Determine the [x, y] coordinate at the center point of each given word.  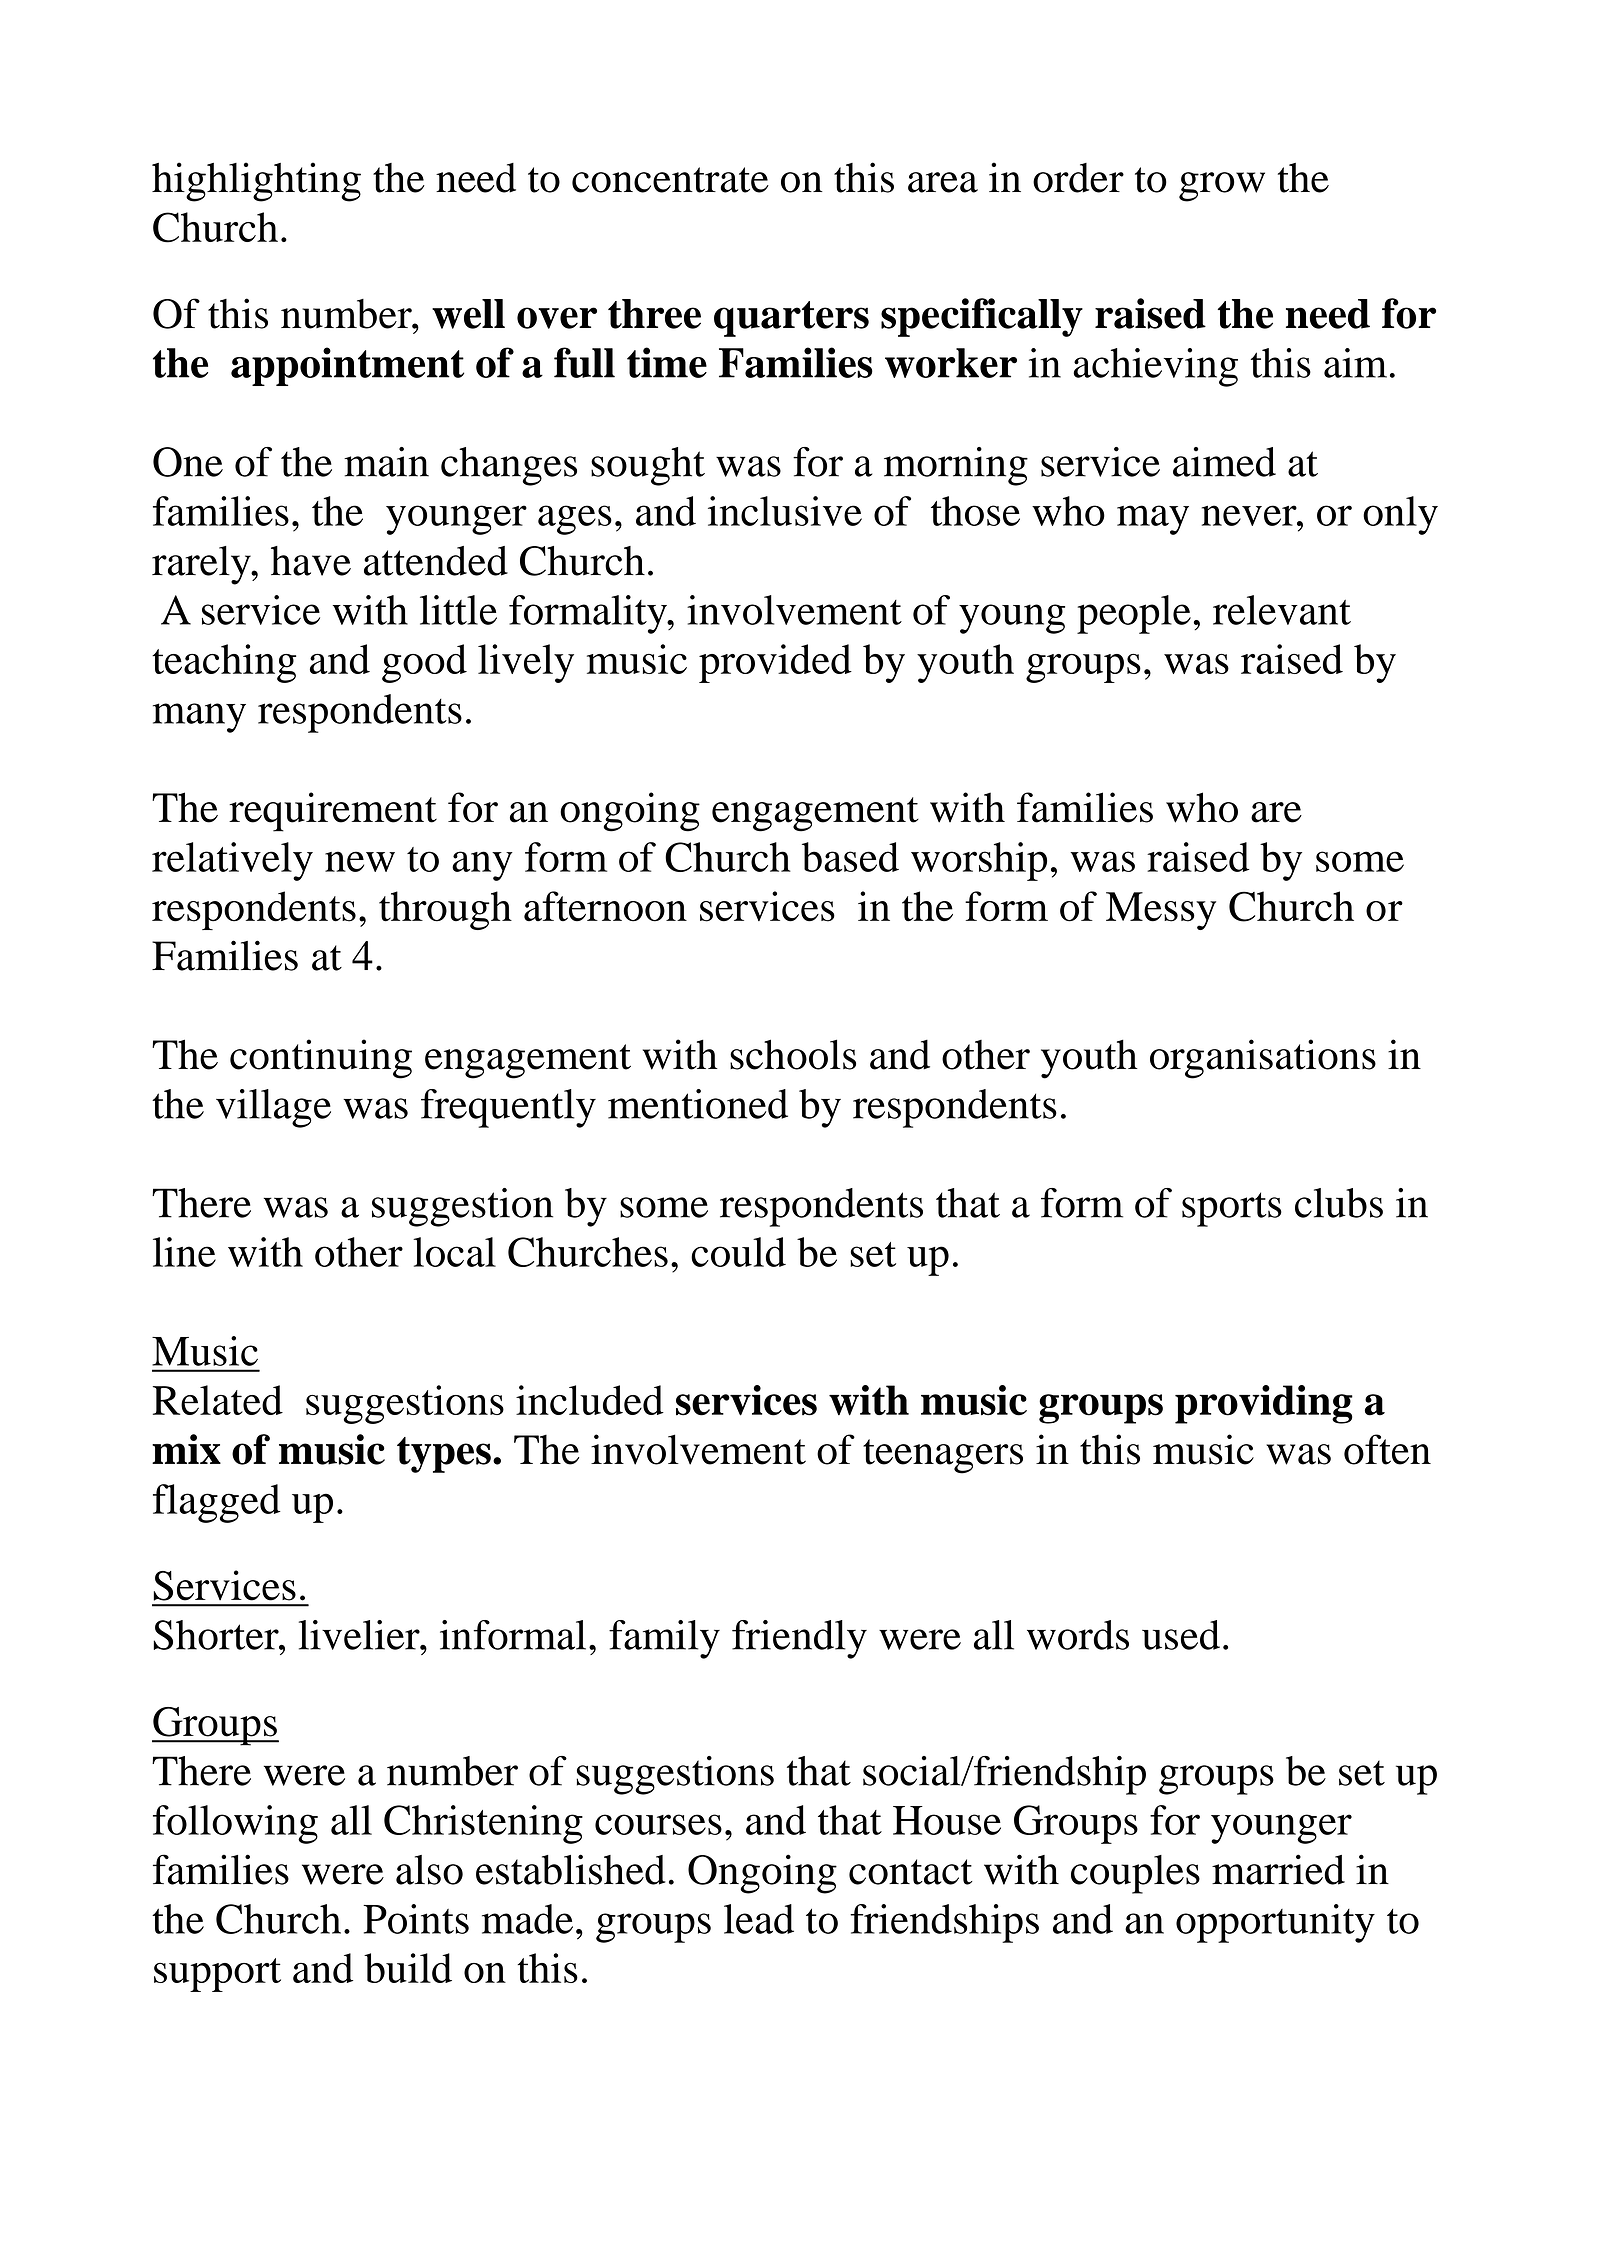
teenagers [943, 1456]
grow [1222, 187]
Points [416, 1919]
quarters [791, 319]
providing [1264, 1404]
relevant [1282, 610]
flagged [217, 1503]
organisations [1263, 1059]
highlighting [256, 182]
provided [775, 663]
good [424, 663]
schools [793, 1054]
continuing [321, 1059]
